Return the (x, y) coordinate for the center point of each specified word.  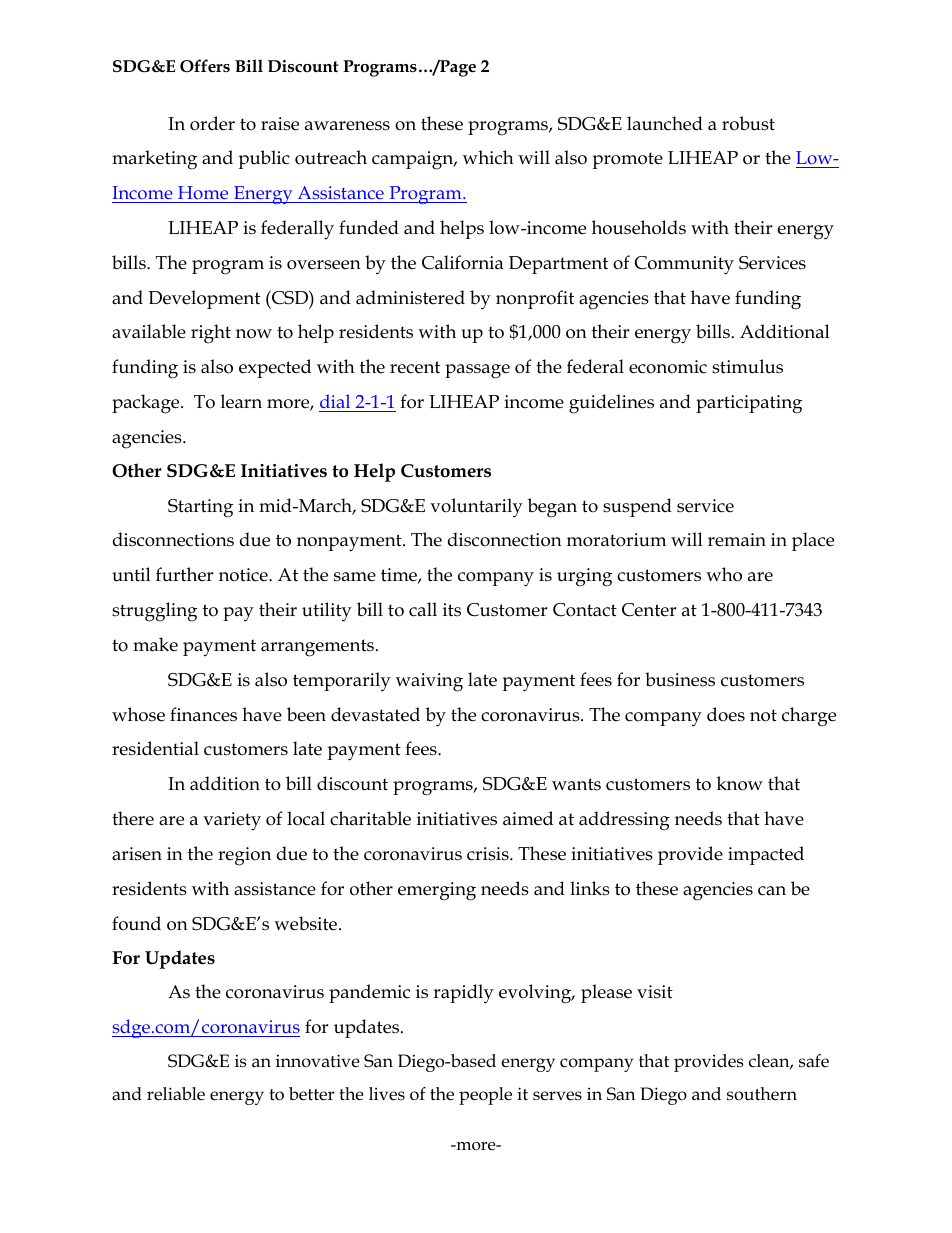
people (485, 1096)
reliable (176, 1094)
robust (748, 123)
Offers (205, 66)
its (452, 610)
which (488, 157)
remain (737, 540)
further (184, 574)
